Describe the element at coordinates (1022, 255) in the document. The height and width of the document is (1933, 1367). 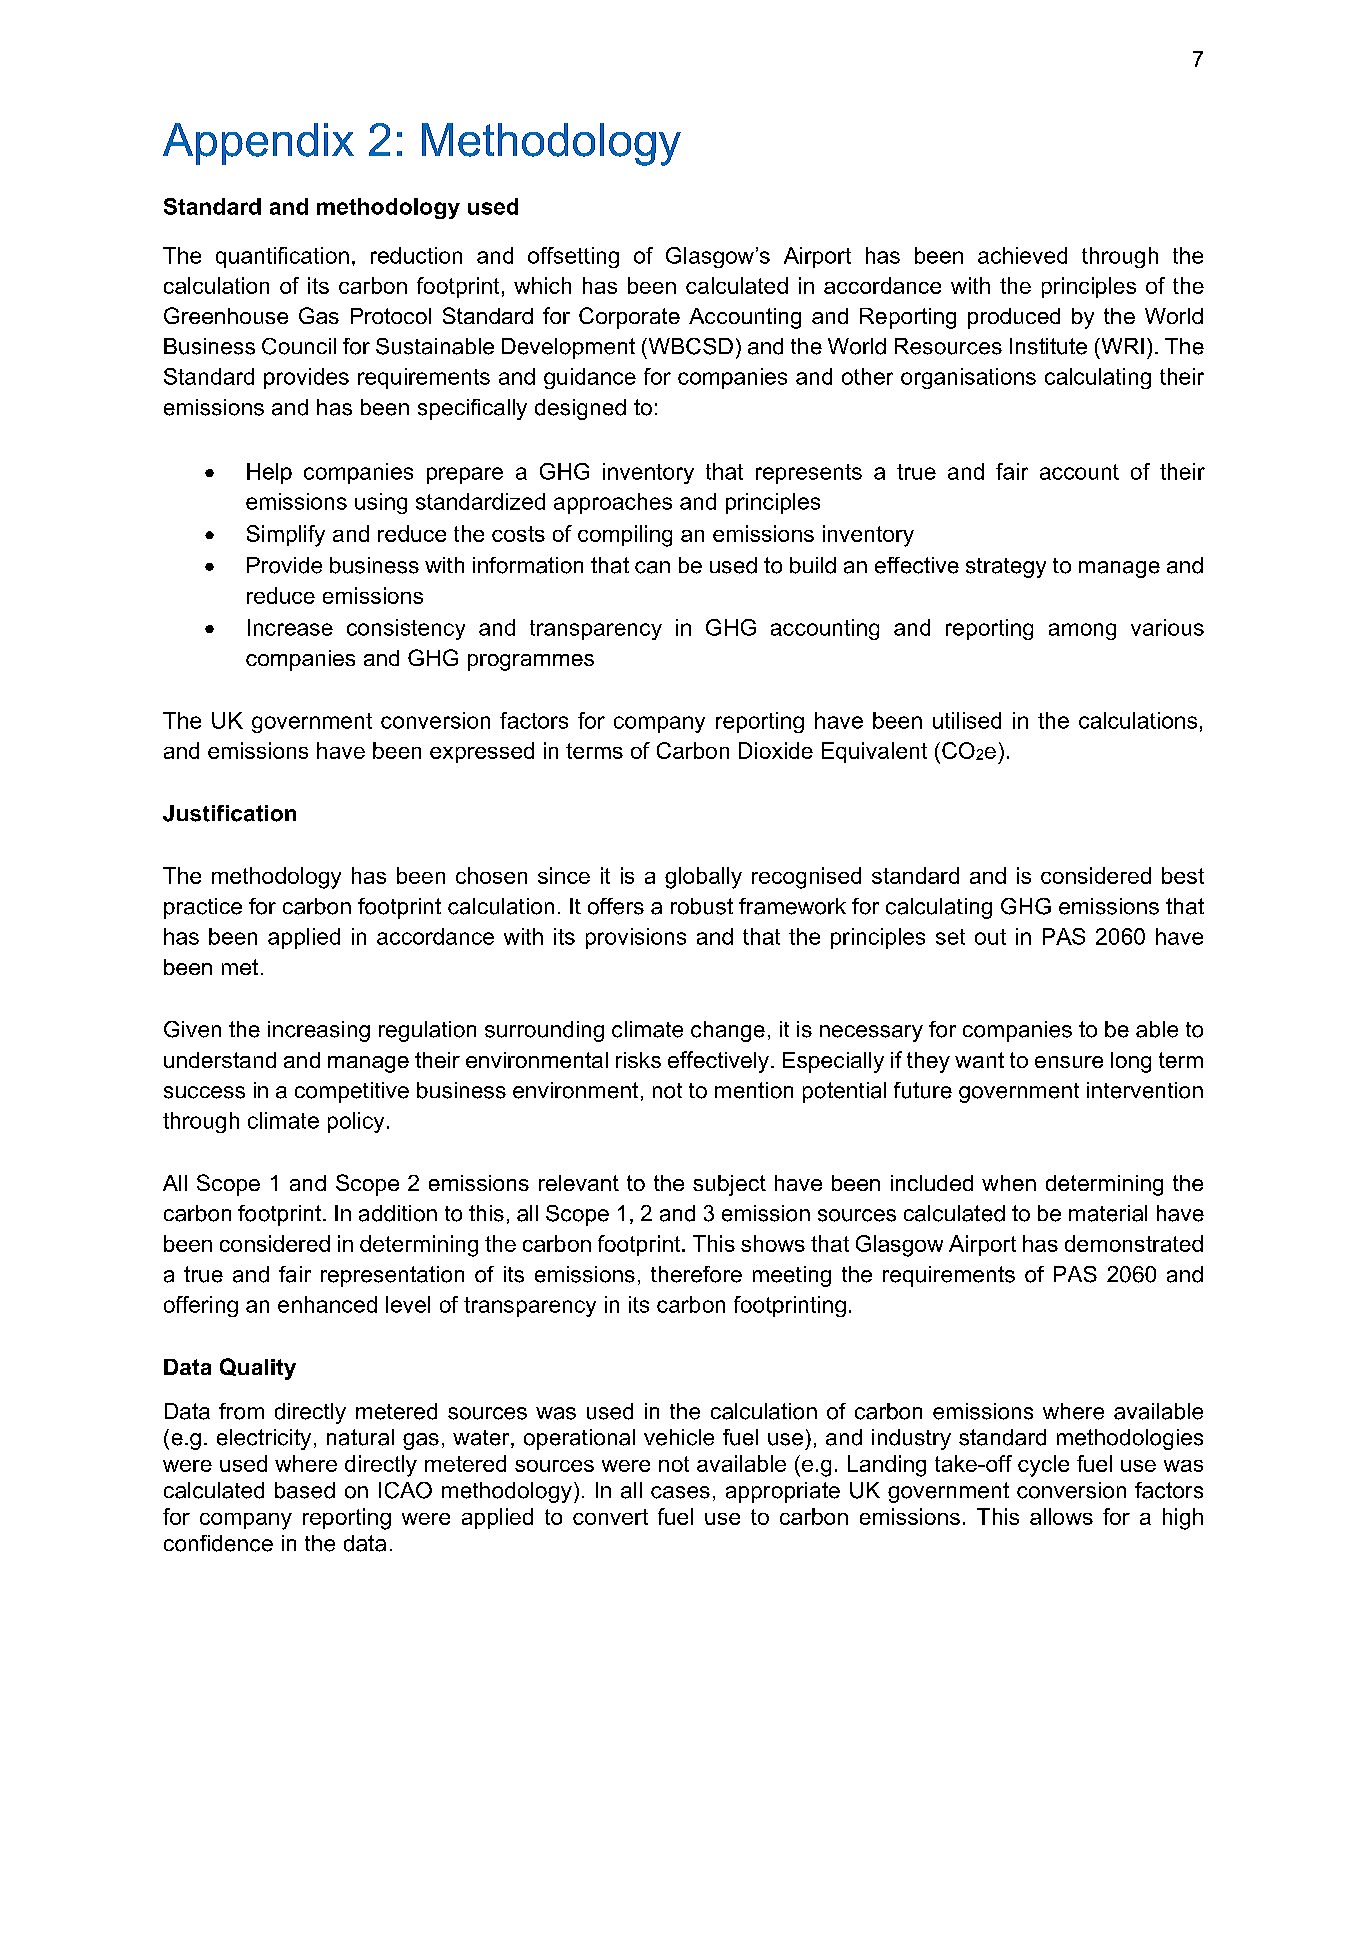
I see `achieved` at that location.
